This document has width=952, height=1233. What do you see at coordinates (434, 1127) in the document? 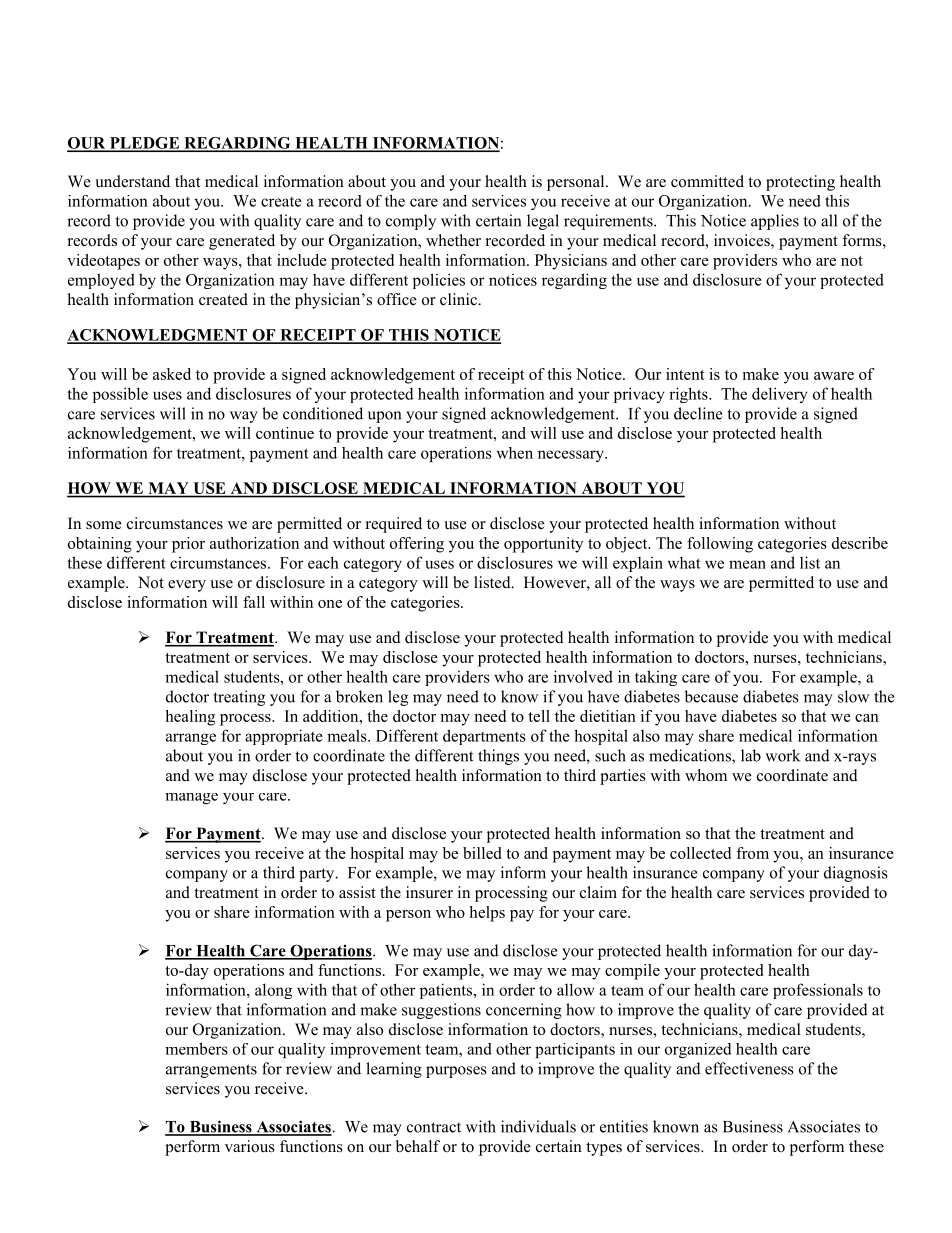
I see `contract` at bounding box center [434, 1127].
